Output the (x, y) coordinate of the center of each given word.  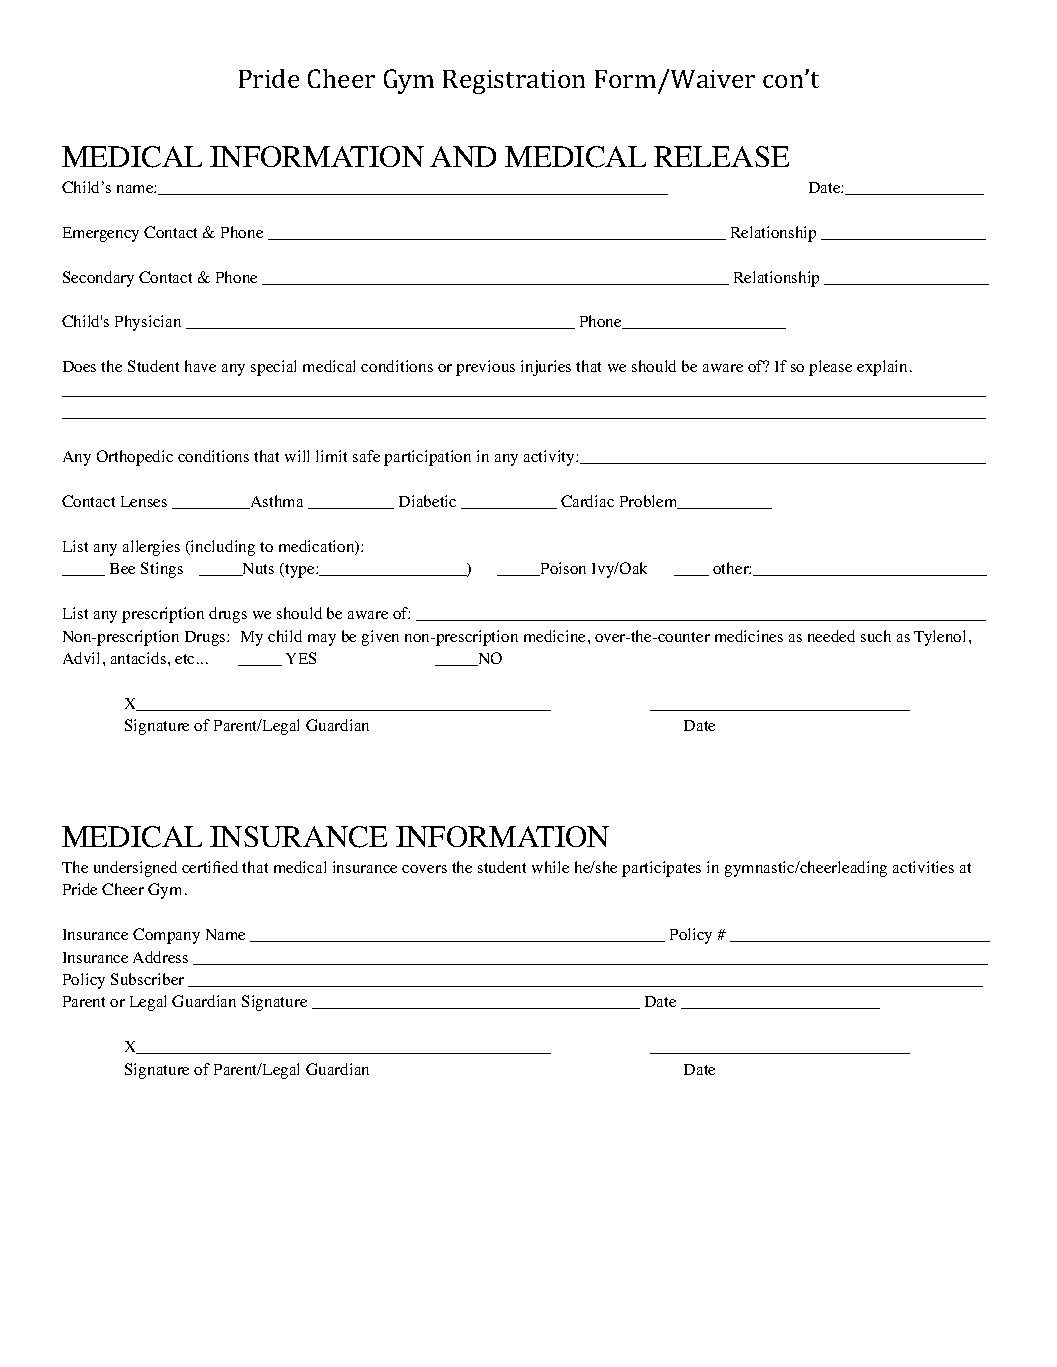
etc (184, 659)
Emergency (101, 234)
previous (485, 368)
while (550, 867)
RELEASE (721, 156)
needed (831, 636)
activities (923, 867)
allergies (151, 548)
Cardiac (587, 501)
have (200, 366)
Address (160, 957)
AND (463, 156)
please (830, 368)
